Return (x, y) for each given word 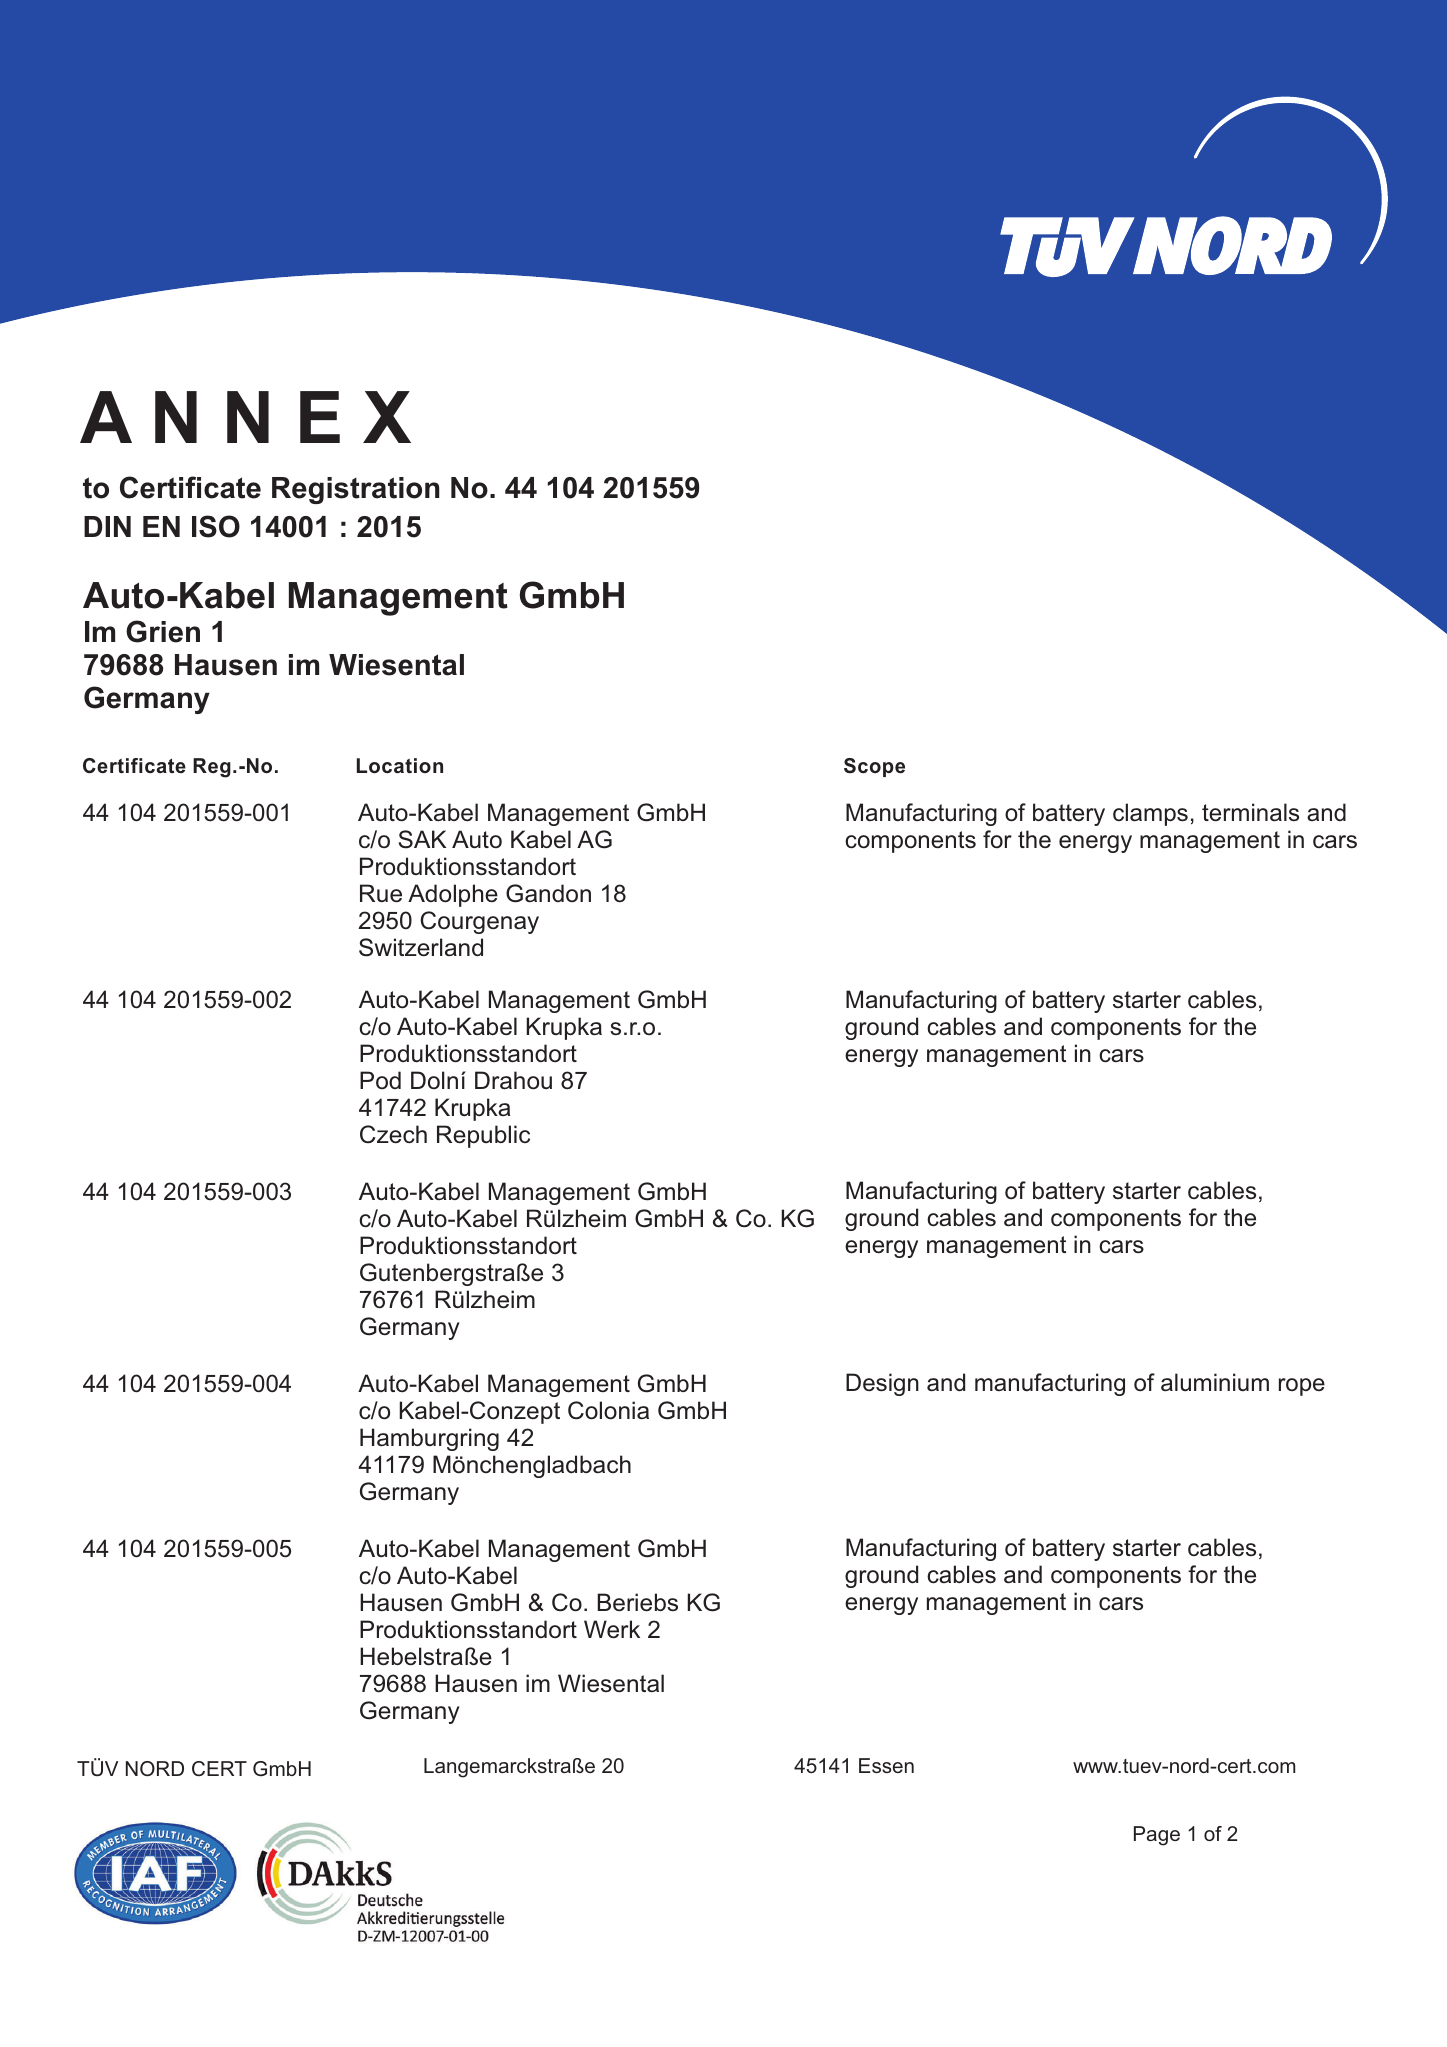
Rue (381, 893)
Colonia (608, 1410)
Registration (356, 490)
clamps (1150, 814)
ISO (216, 526)
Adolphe (453, 895)
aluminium (1215, 1382)
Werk (612, 1629)
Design (882, 1384)
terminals (1250, 812)
